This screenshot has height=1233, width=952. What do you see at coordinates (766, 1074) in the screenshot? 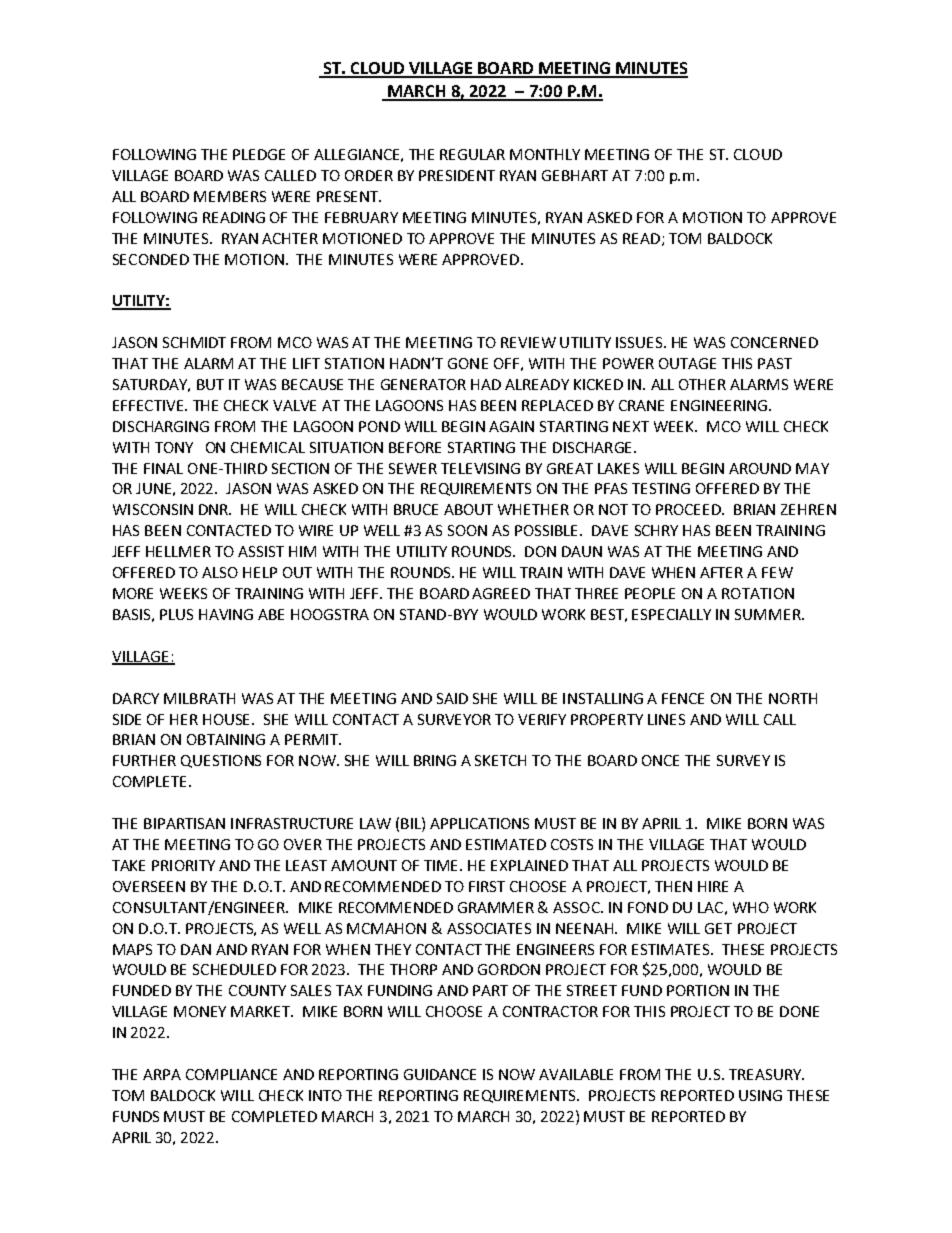
I see `TREASURY` at bounding box center [766, 1074].
